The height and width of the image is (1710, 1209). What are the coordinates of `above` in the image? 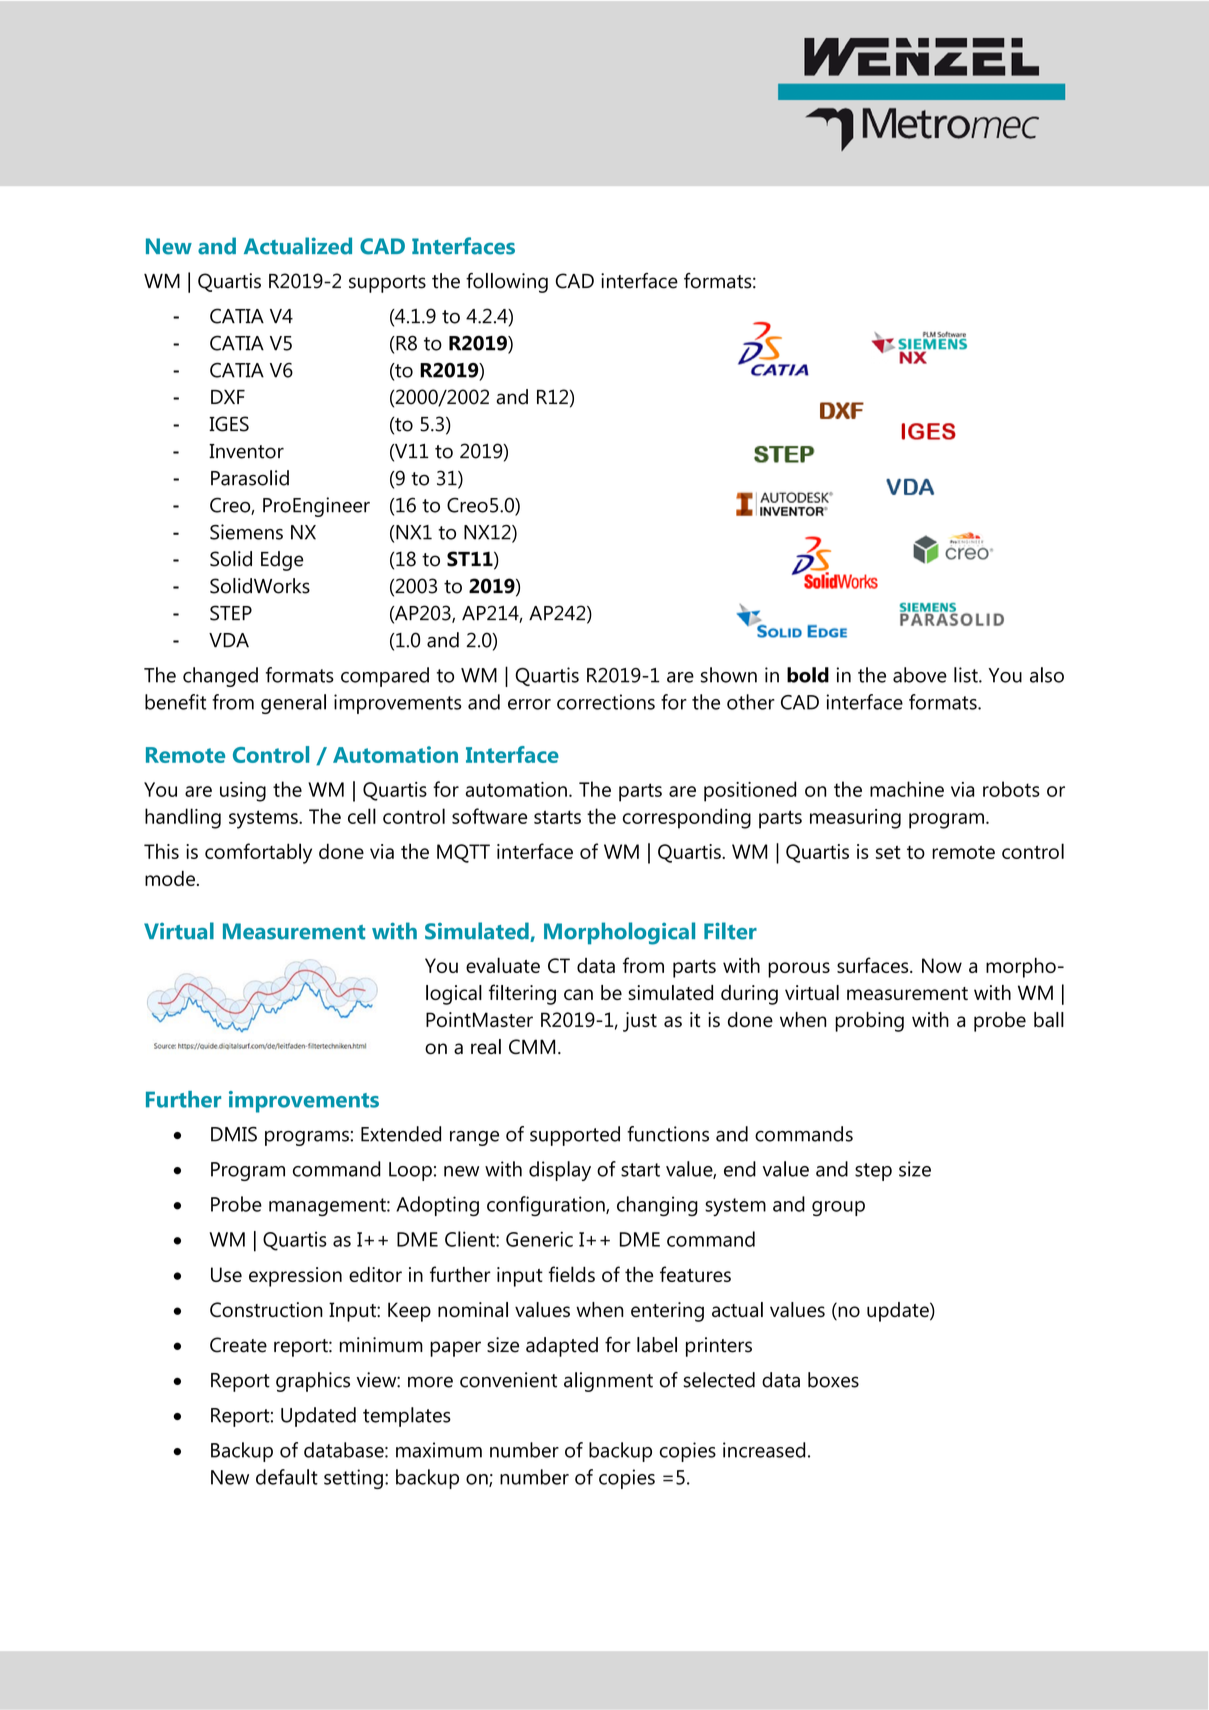 It's located at (920, 675).
